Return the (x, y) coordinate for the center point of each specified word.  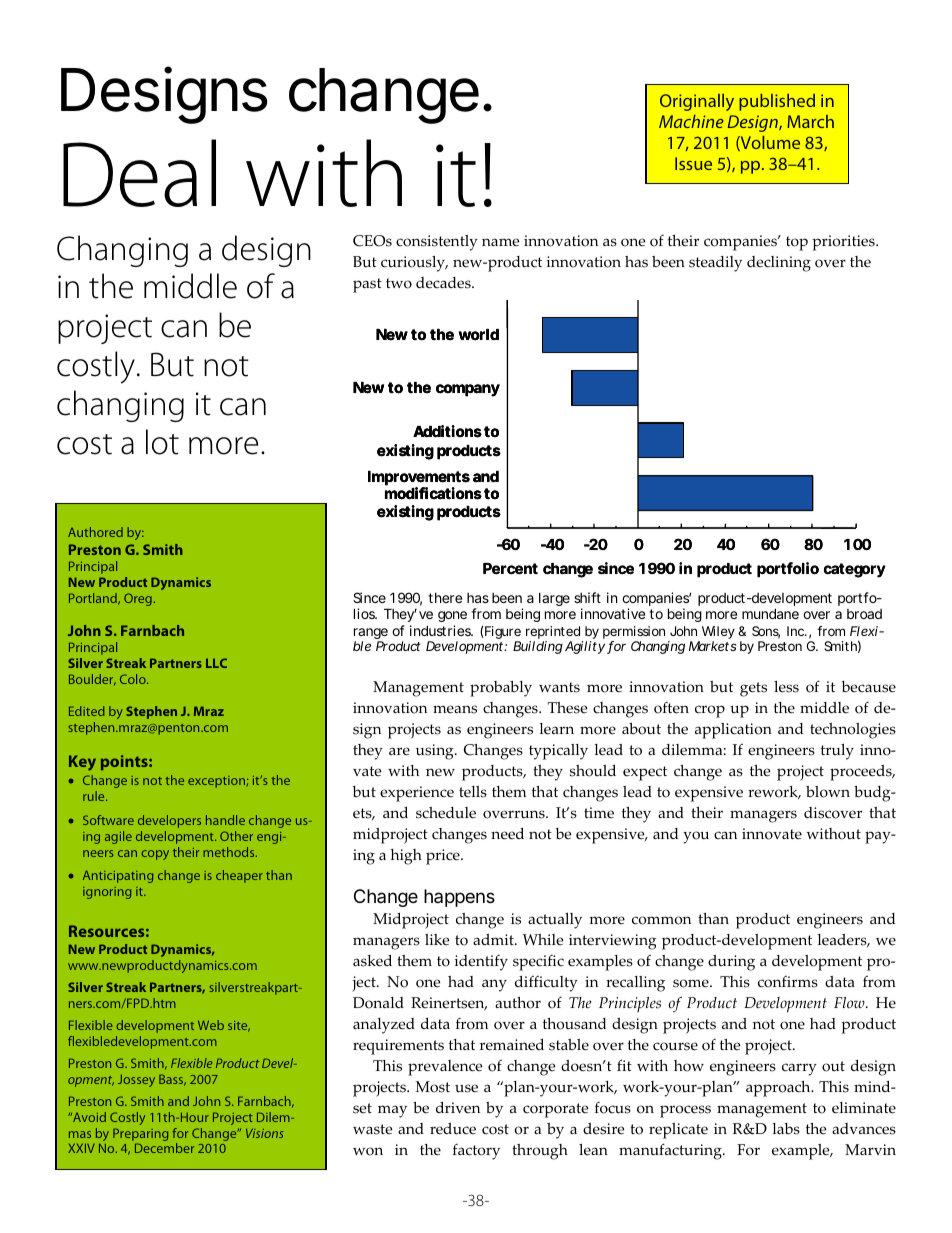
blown (828, 792)
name (500, 242)
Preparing (140, 1134)
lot (162, 442)
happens (459, 898)
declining (779, 264)
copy (155, 855)
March (810, 121)
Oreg (138, 599)
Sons (766, 632)
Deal (139, 173)
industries (441, 630)
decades (444, 283)
